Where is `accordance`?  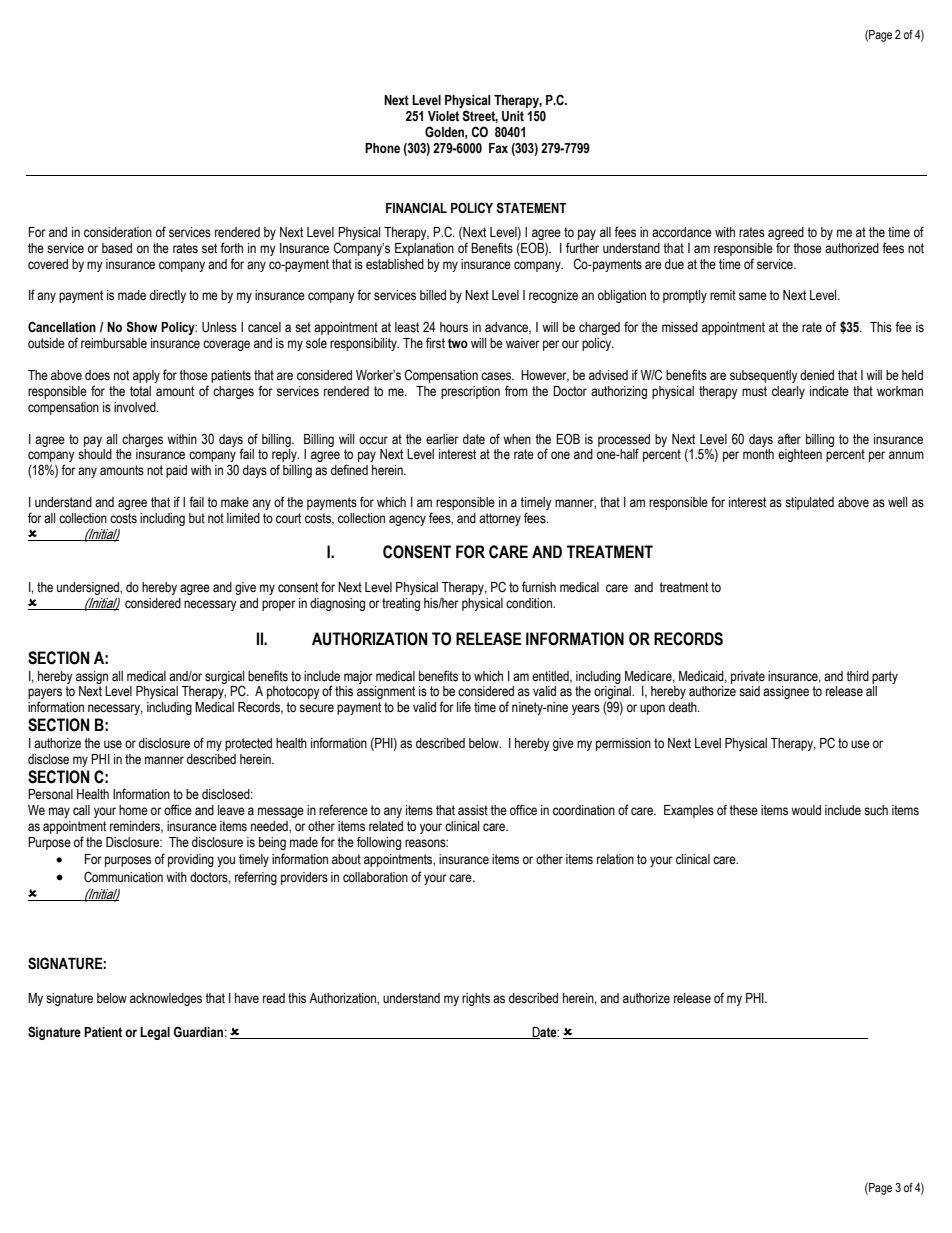
accordance is located at coordinates (682, 232).
